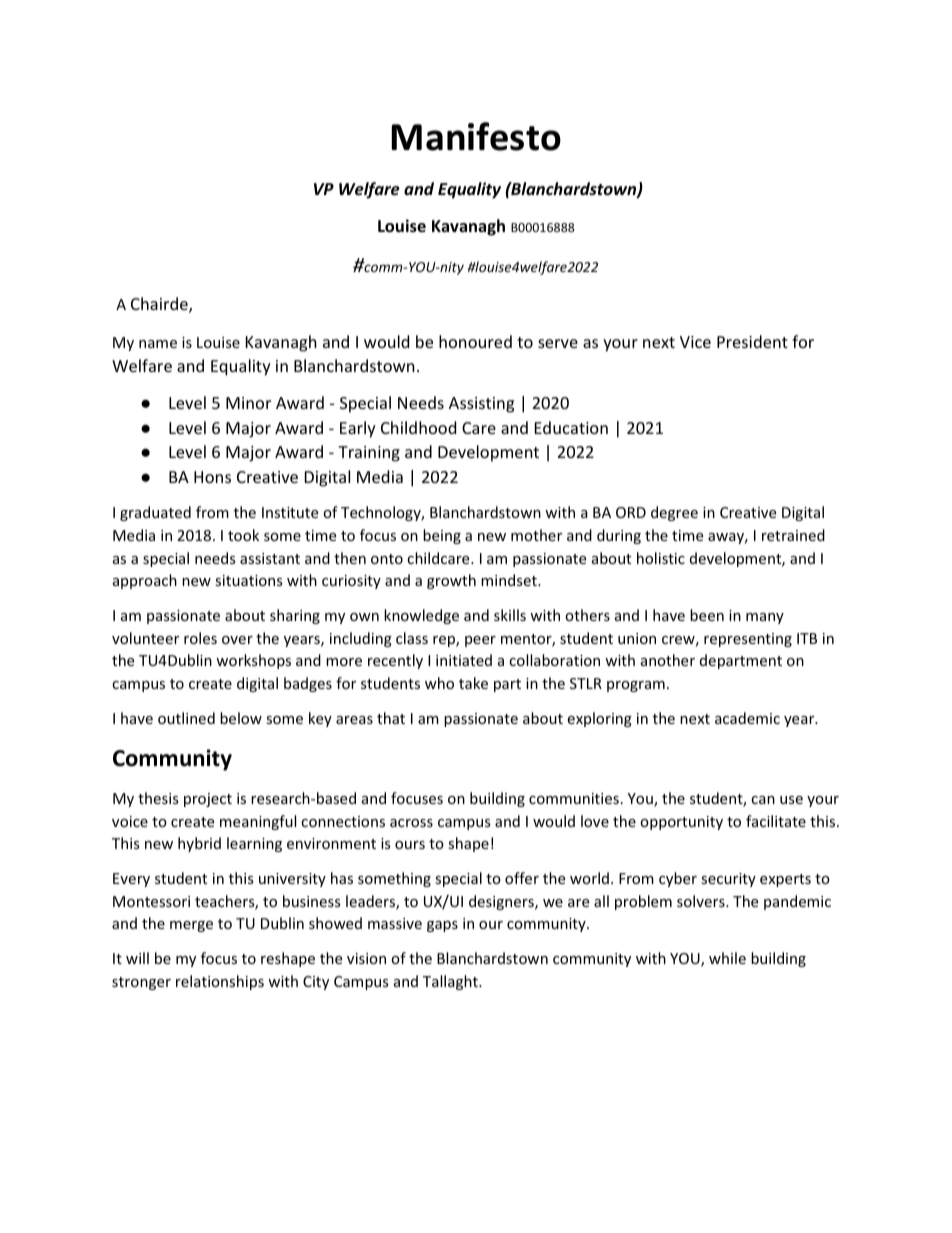  I want to click on holistic, so click(661, 558).
